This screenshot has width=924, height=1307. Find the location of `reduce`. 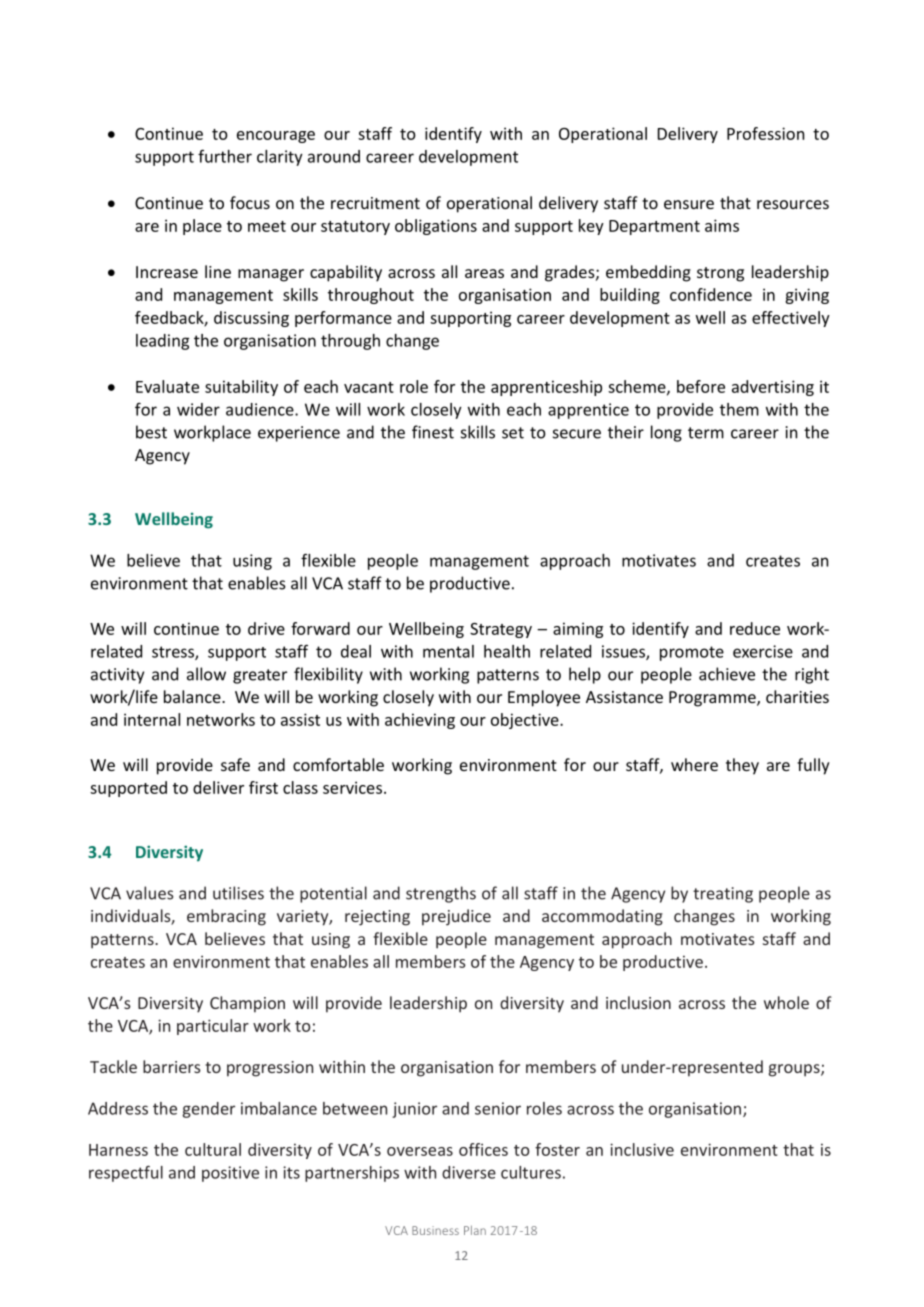

reduce is located at coordinates (755, 628).
